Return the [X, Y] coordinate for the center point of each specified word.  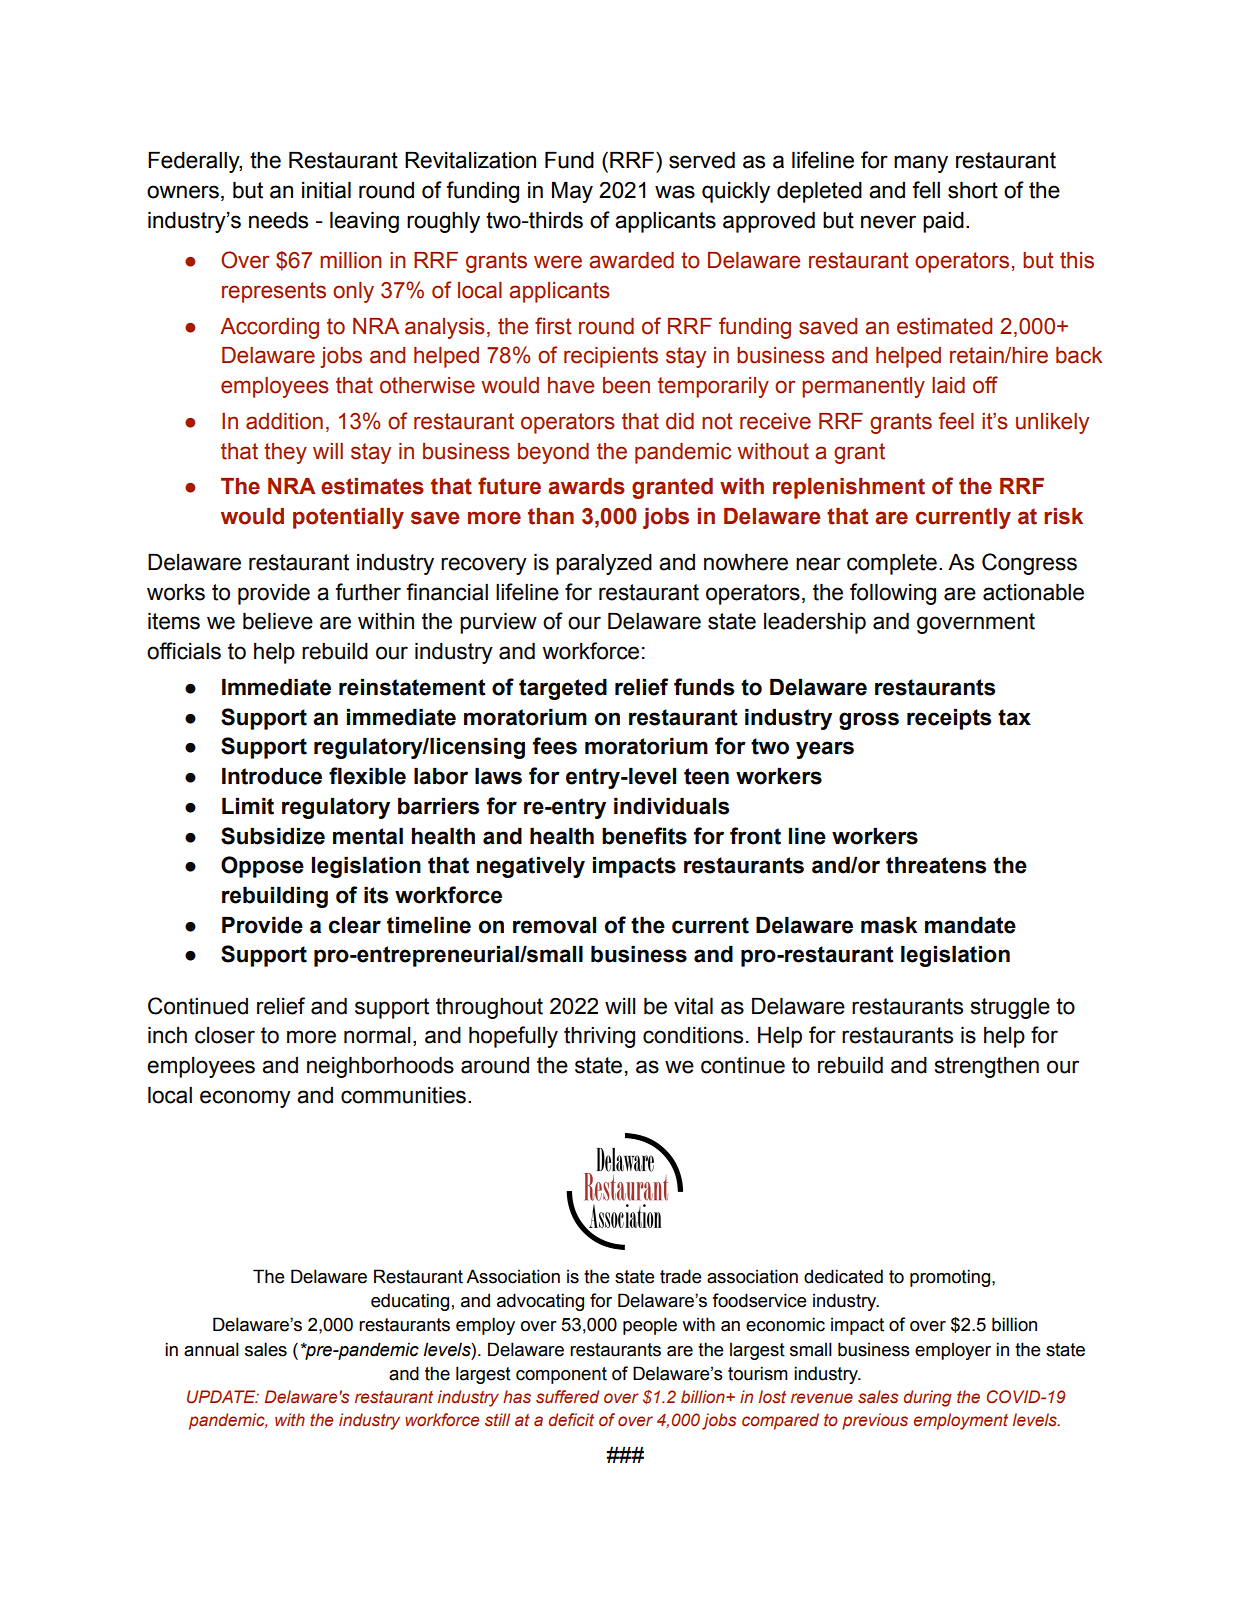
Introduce [272, 776]
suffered [567, 1397]
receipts [949, 719]
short [973, 190]
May [572, 192]
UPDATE [222, 1397]
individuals [671, 806]
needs [278, 220]
